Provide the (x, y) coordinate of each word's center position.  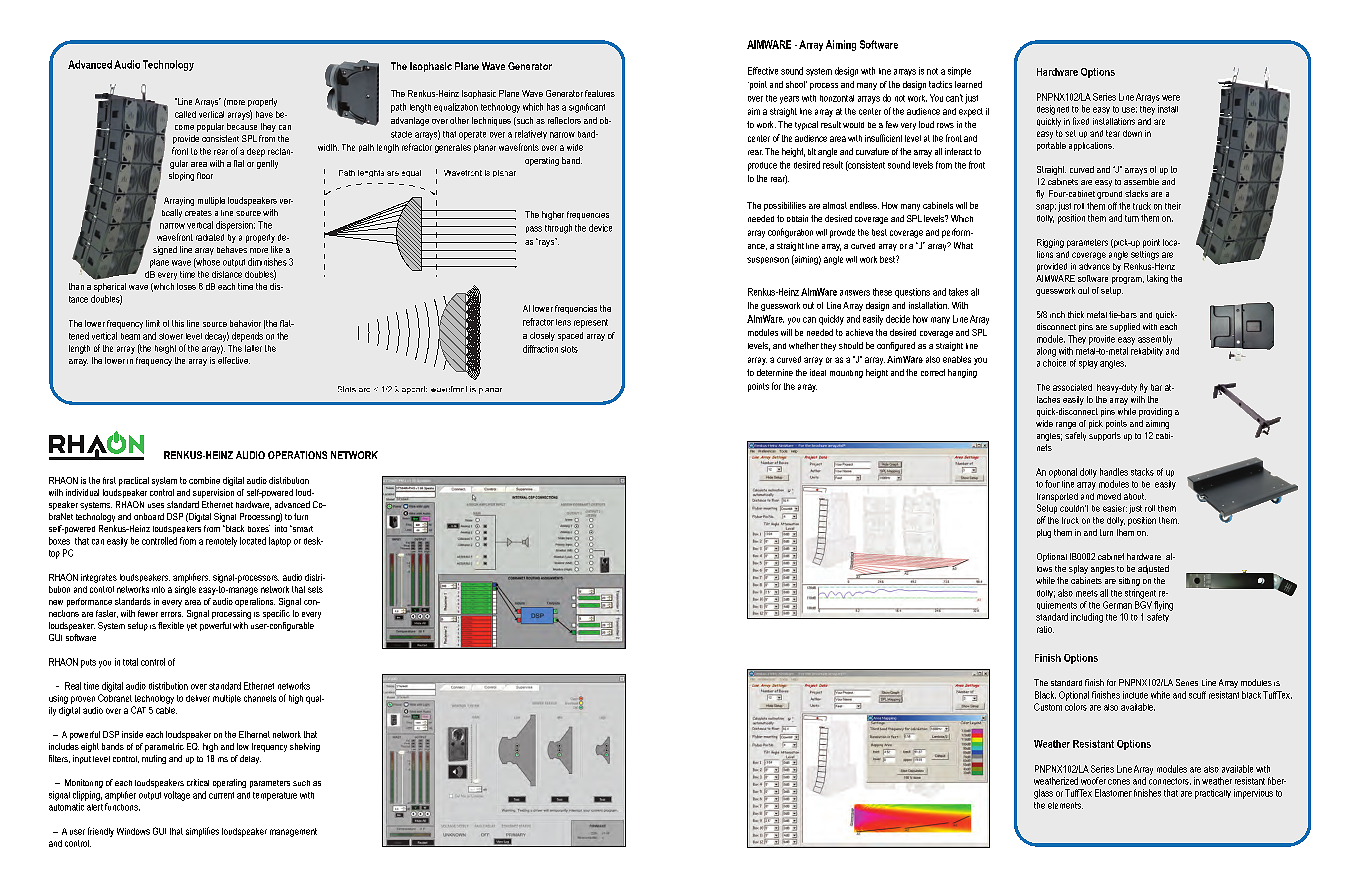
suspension (768, 260)
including (1087, 618)
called (185, 114)
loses (186, 286)
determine (775, 372)
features (600, 93)
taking (1157, 279)
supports (1105, 436)
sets (315, 589)
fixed (1081, 121)
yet (192, 627)
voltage (177, 796)
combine (204, 480)
